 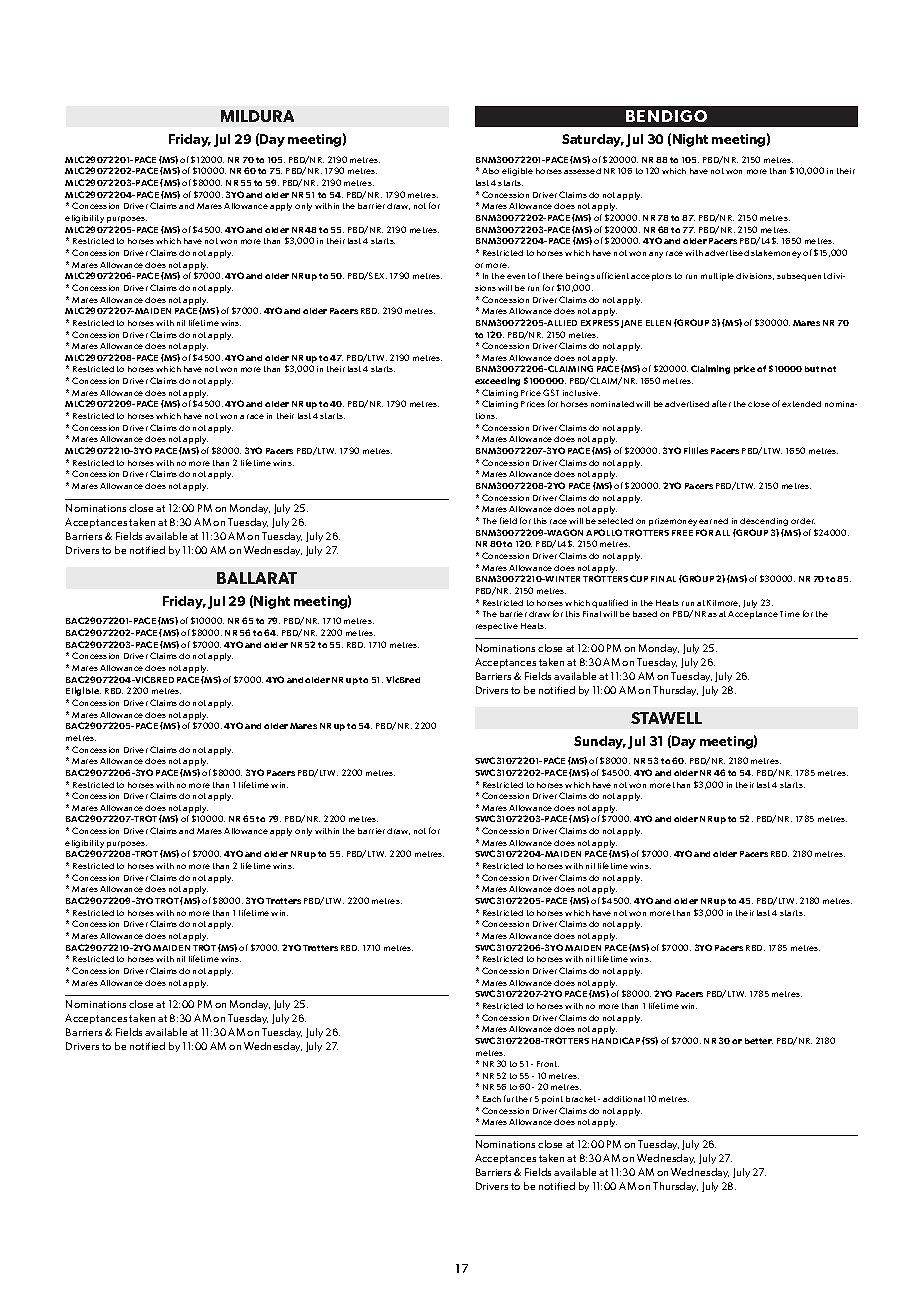 What do you see at coordinates (490, 171) in the document?
I see `Also` at bounding box center [490, 171].
